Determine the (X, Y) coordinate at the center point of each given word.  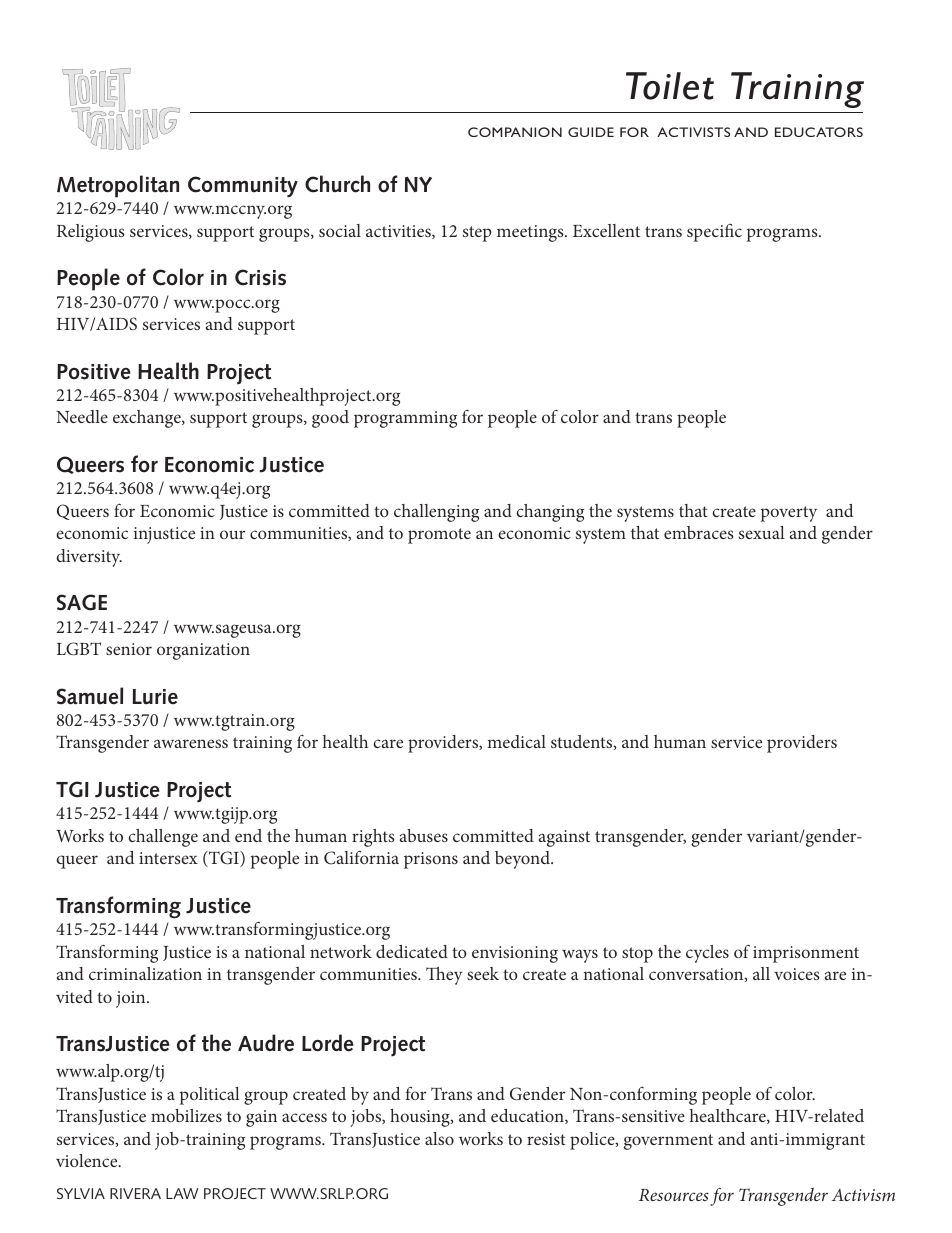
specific (714, 233)
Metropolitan (118, 186)
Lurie (155, 697)
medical (516, 741)
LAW (182, 1193)
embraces (699, 532)
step (477, 234)
